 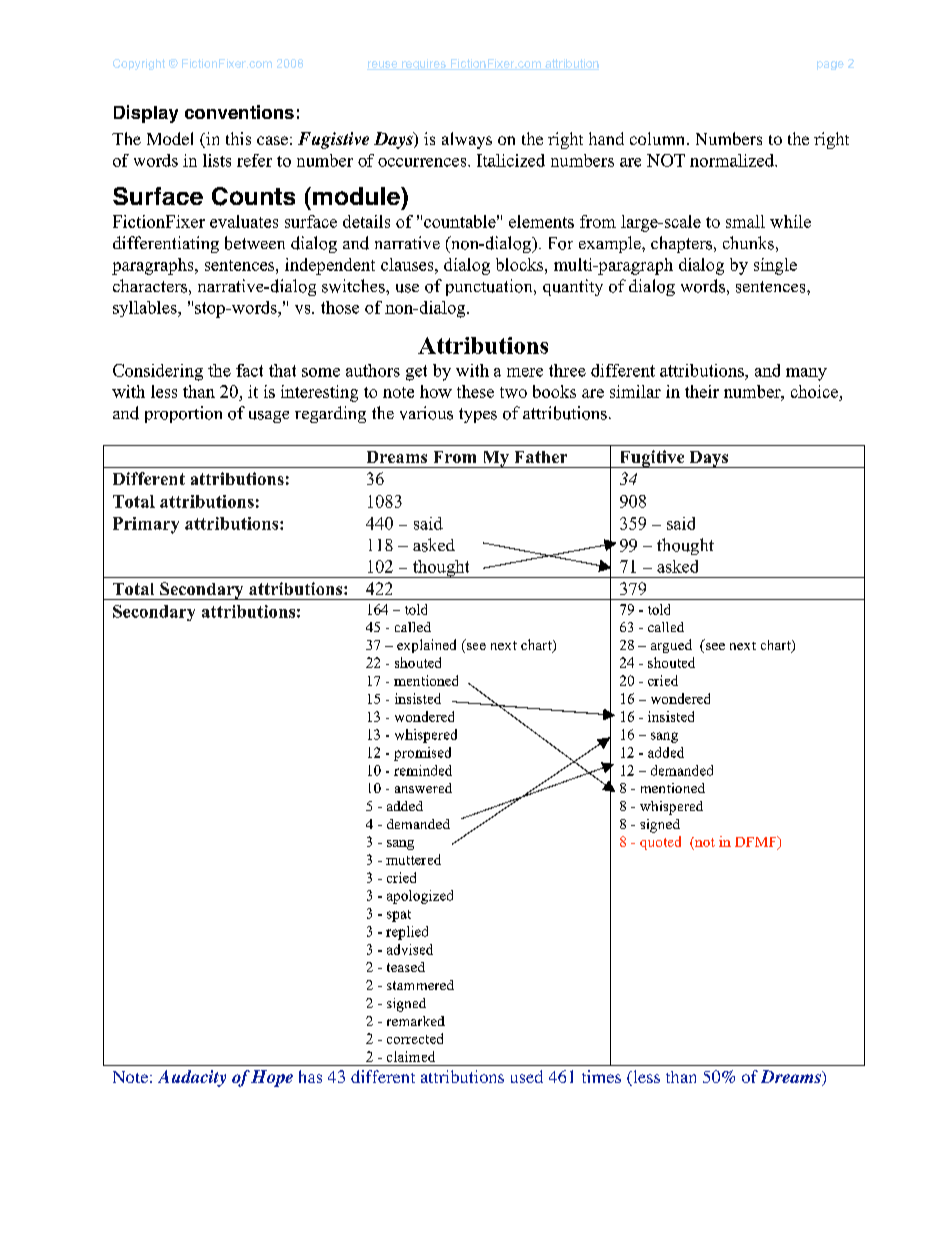 I want to click on normalized, so click(x=733, y=160).
